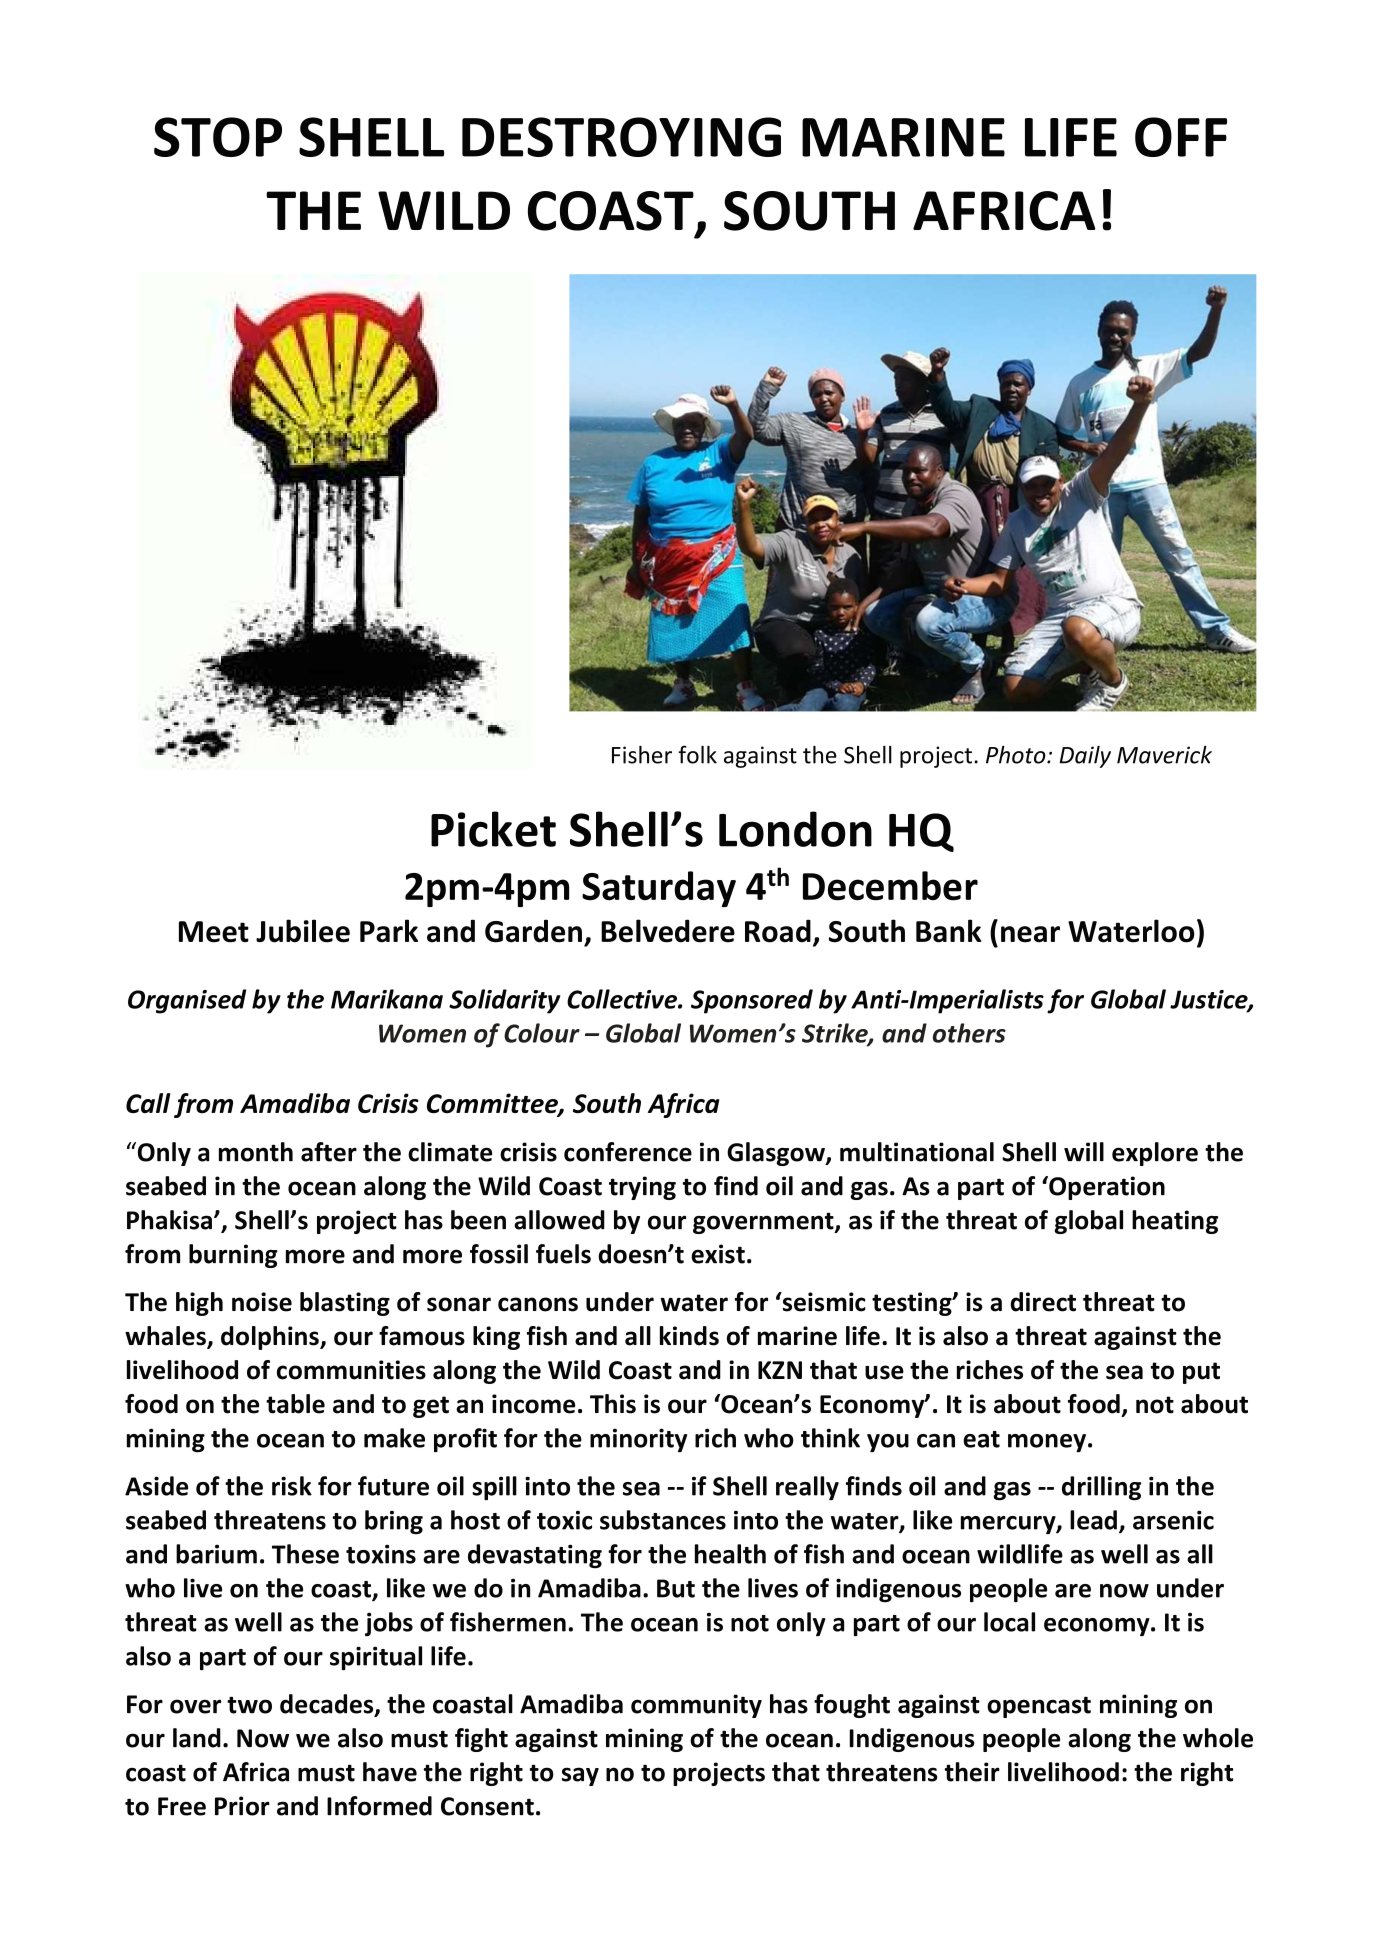  Describe the element at coordinates (493, 829) in the image. I see `Picket` at that location.
